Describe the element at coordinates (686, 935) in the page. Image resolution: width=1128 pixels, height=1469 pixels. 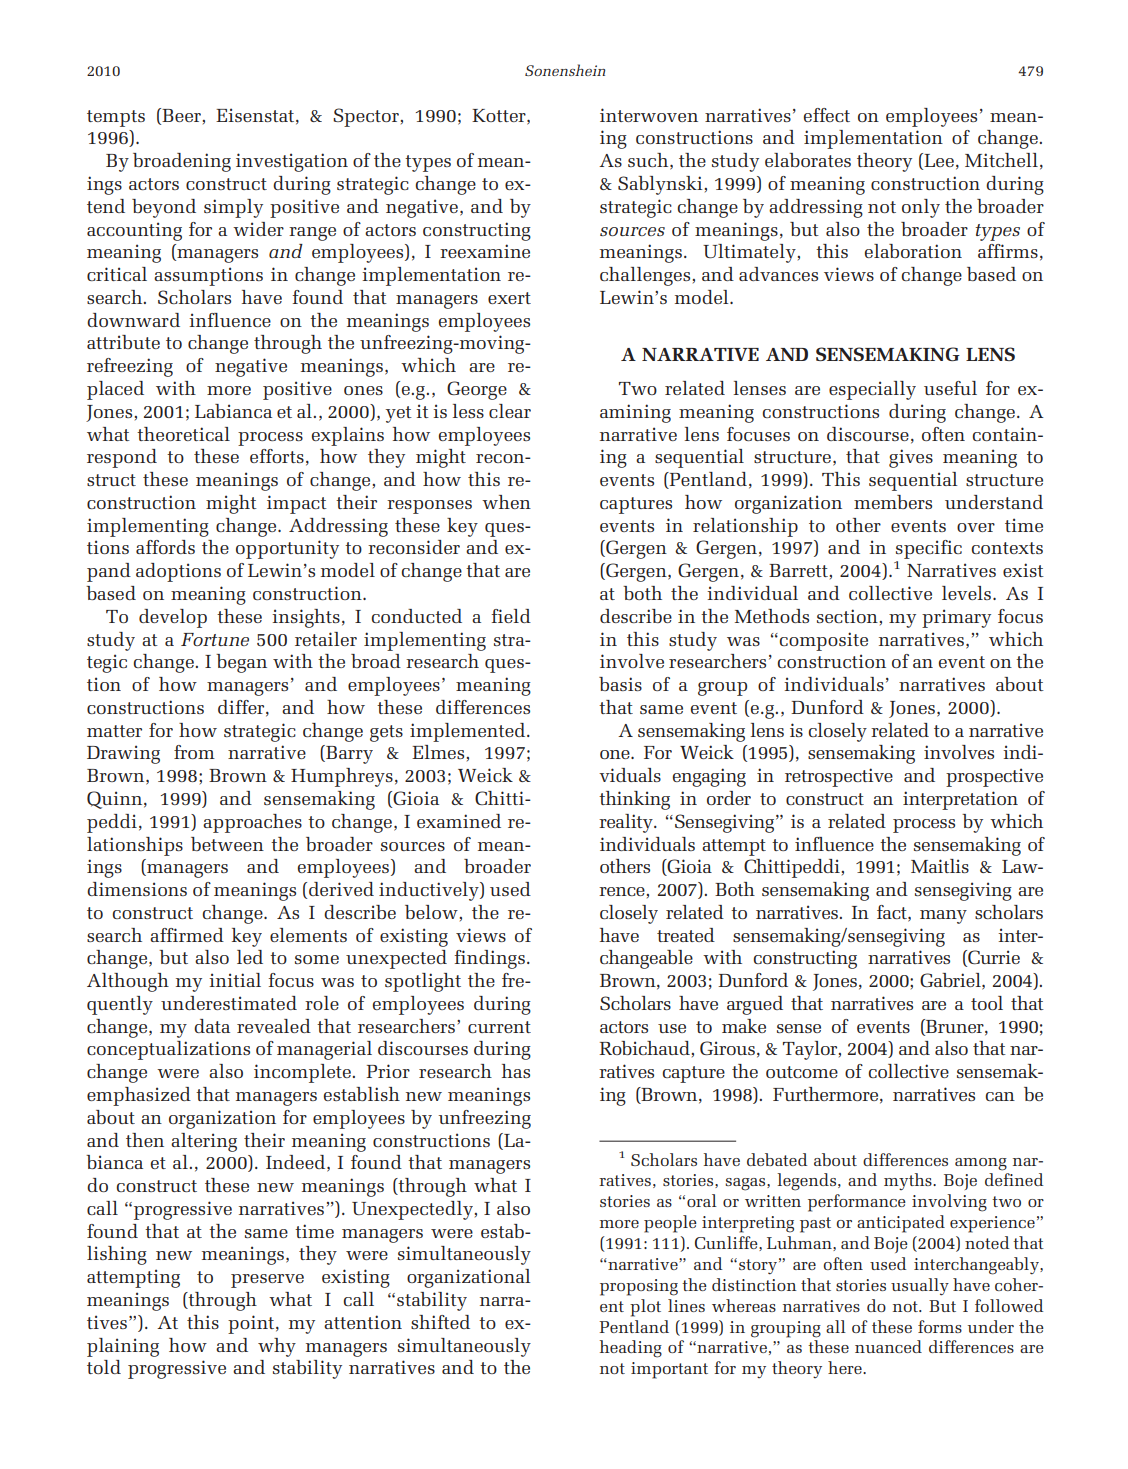
I see `treated` at that location.
